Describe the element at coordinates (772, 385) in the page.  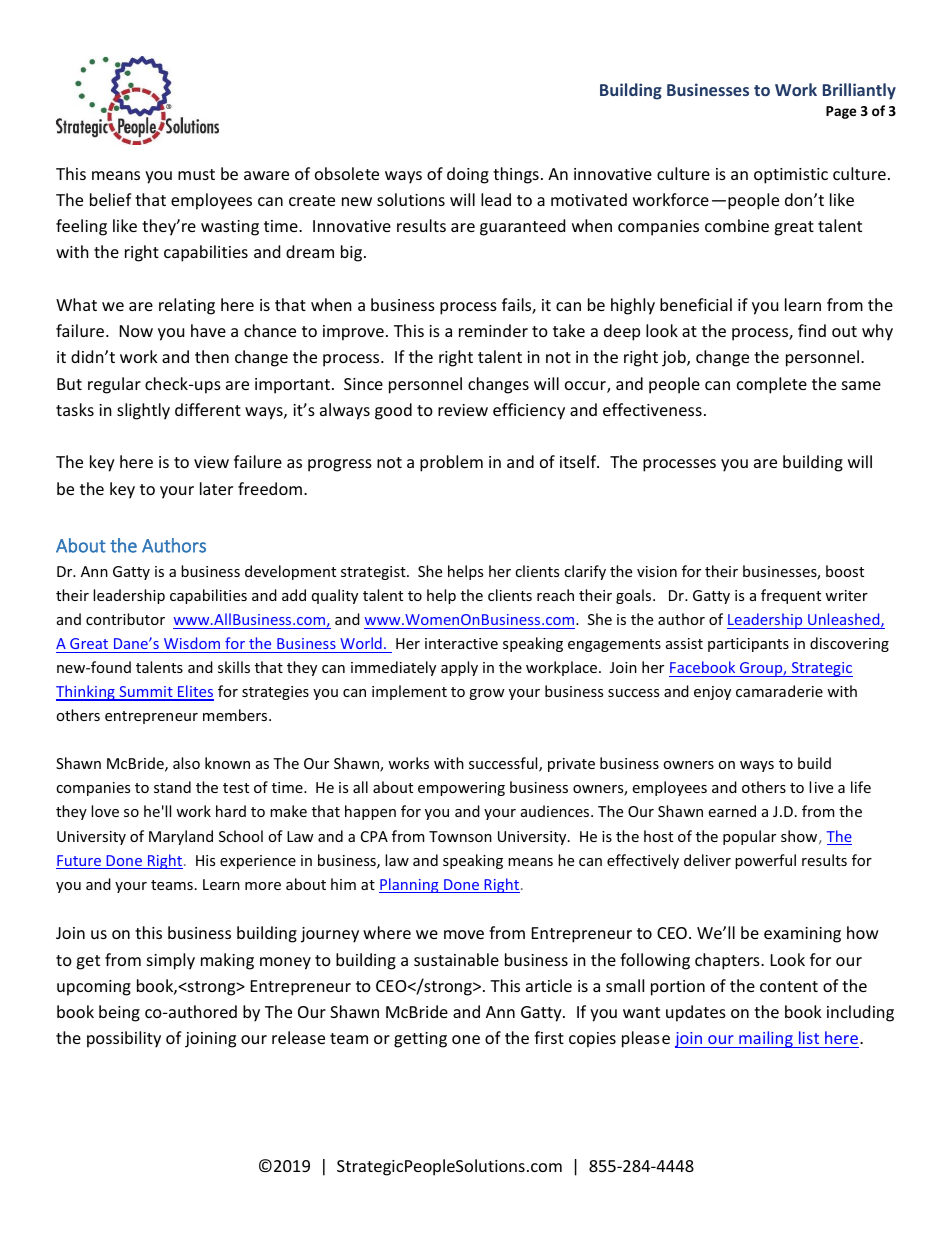
I see `complete` at that location.
